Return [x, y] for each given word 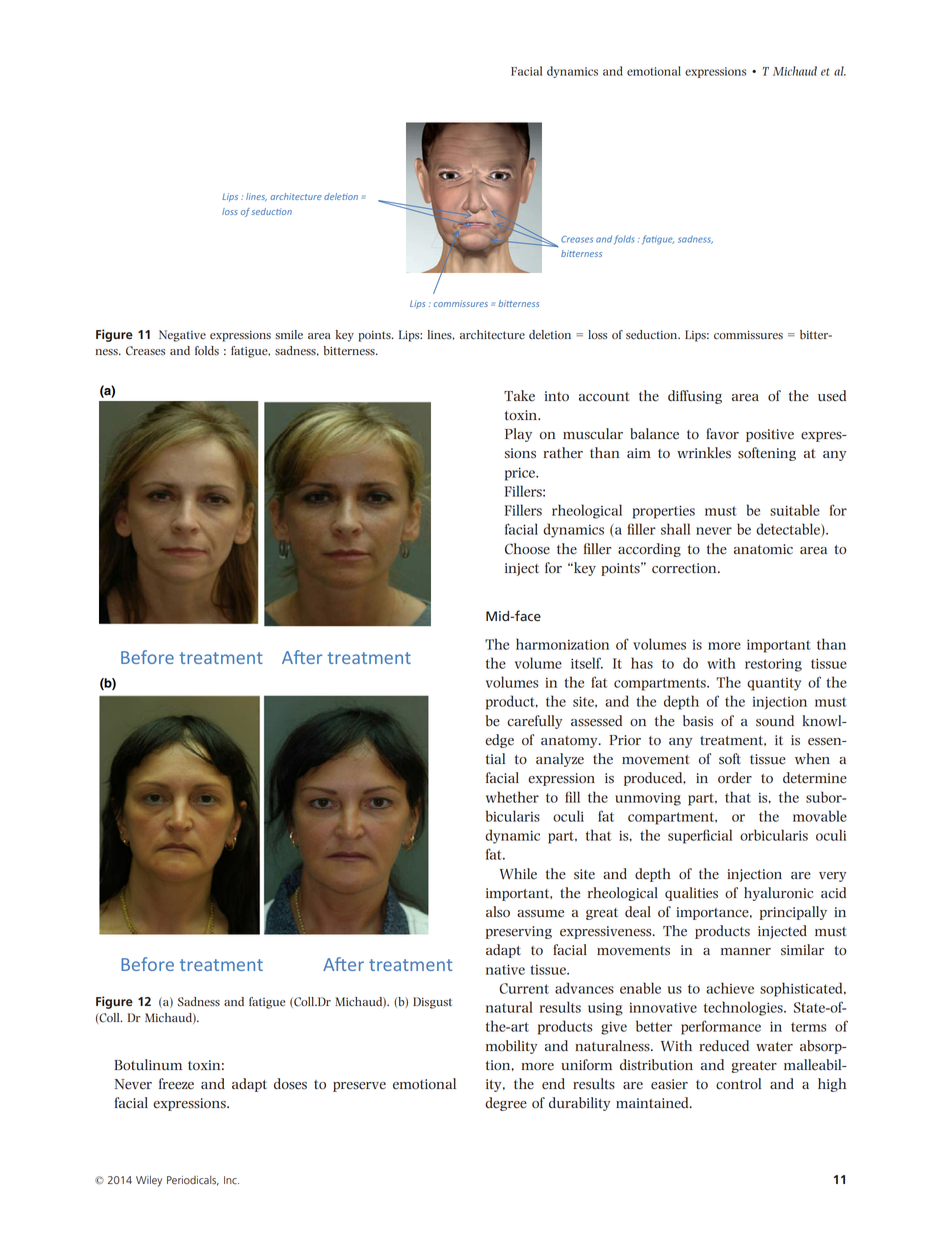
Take [519, 396]
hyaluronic [778, 894]
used [832, 396]
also [498, 912]
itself [587, 663]
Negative [182, 336]
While [518, 874]
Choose [527, 549]
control [738, 1084]
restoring [773, 665]
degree [506, 1104]
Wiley [149, 1181]
